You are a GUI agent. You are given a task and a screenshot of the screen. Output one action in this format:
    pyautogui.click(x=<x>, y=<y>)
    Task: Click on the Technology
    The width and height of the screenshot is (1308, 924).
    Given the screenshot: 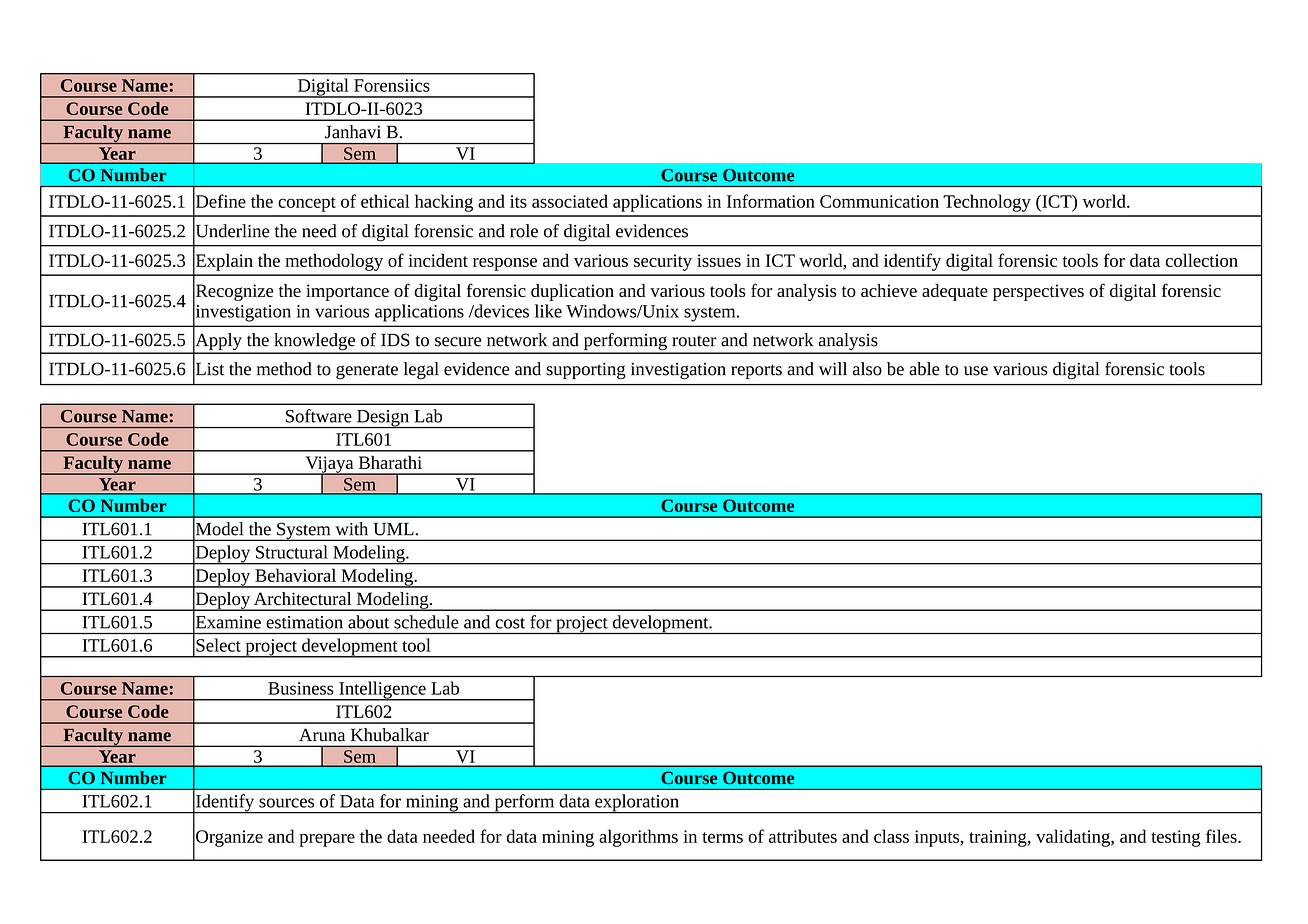 What is the action you would take?
    pyautogui.click(x=987, y=203)
